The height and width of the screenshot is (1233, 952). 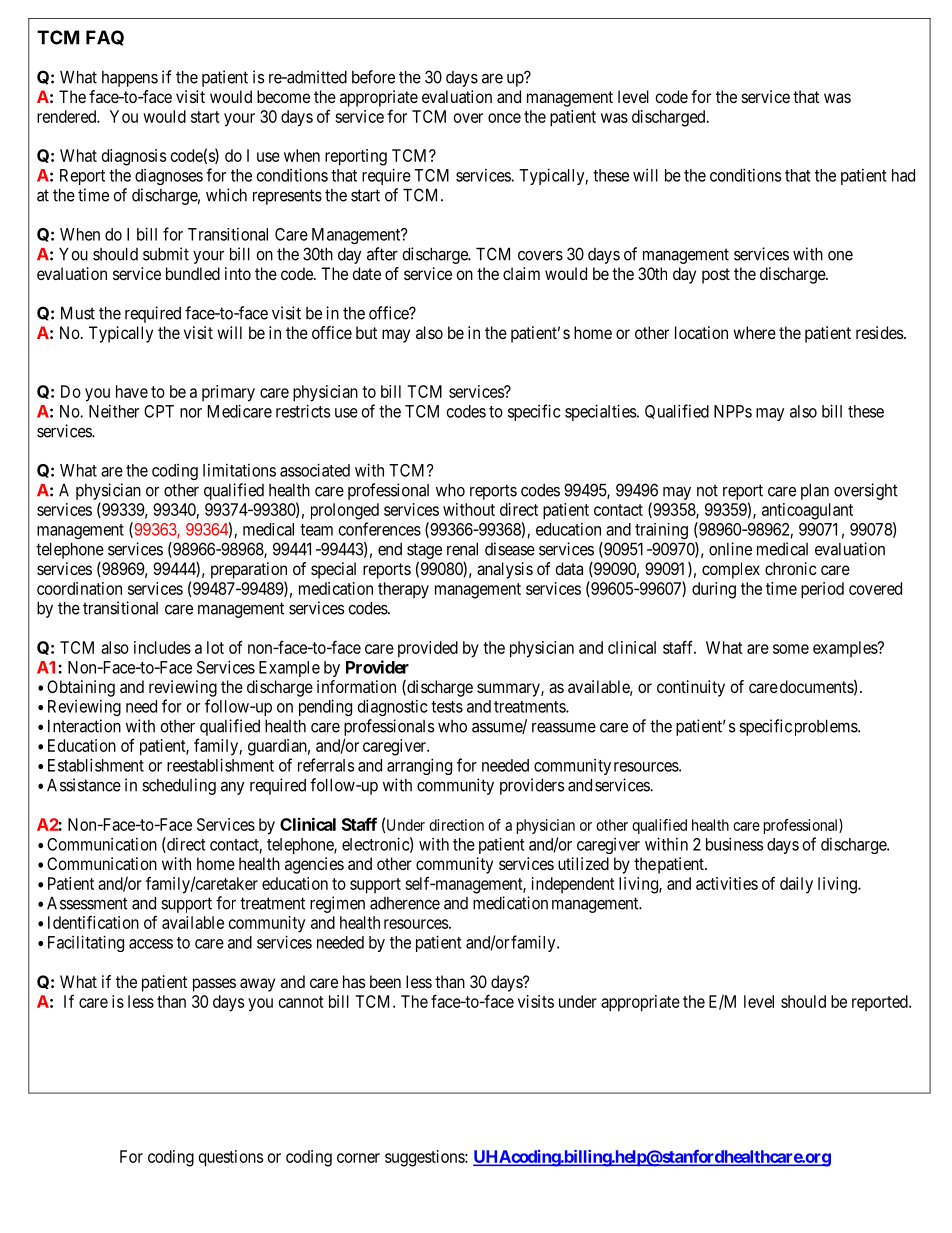 What do you see at coordinates (903, 175) in the screenshot?
I see `had` at bounding box center [903, 175].
